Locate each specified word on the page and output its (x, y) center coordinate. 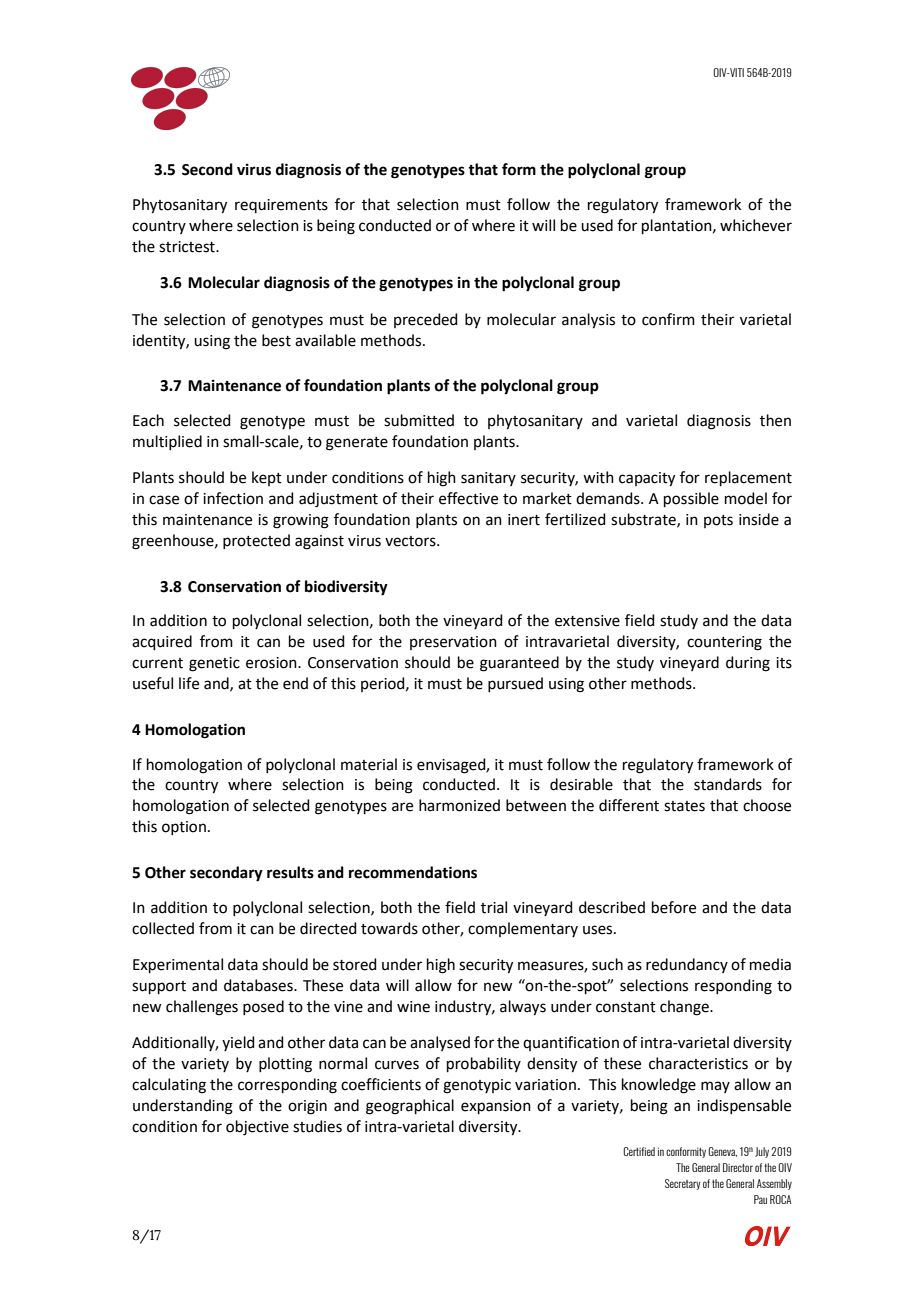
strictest (188, 247)
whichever (756, 225)
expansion (496, 1107)
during (748, 664)
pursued (515, 684)
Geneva (722, 1152)
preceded (426, 320)
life (189, 683)
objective (257, 1128)
